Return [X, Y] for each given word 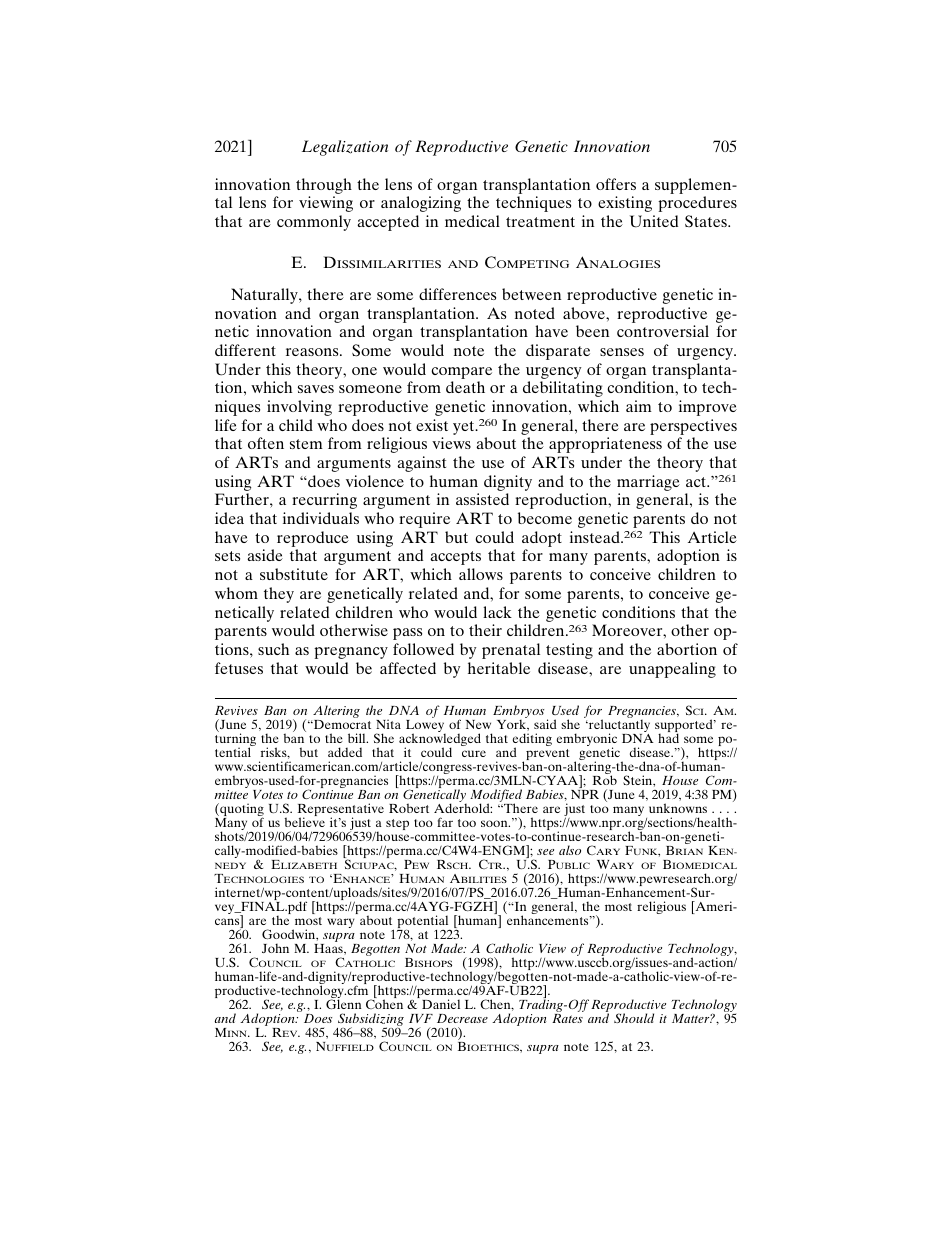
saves [316, 389]
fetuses [239, 668]
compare [461, 373]
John [275, 948]
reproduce [313, 540]
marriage [648, 484]
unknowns [678, 808]
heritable [499, 668]
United [654, 221]
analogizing [421, 204]
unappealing [672, 670]
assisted [482, 499]
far [445, 822]
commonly [314, 223]
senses [622, 352]
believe [305, 822]
